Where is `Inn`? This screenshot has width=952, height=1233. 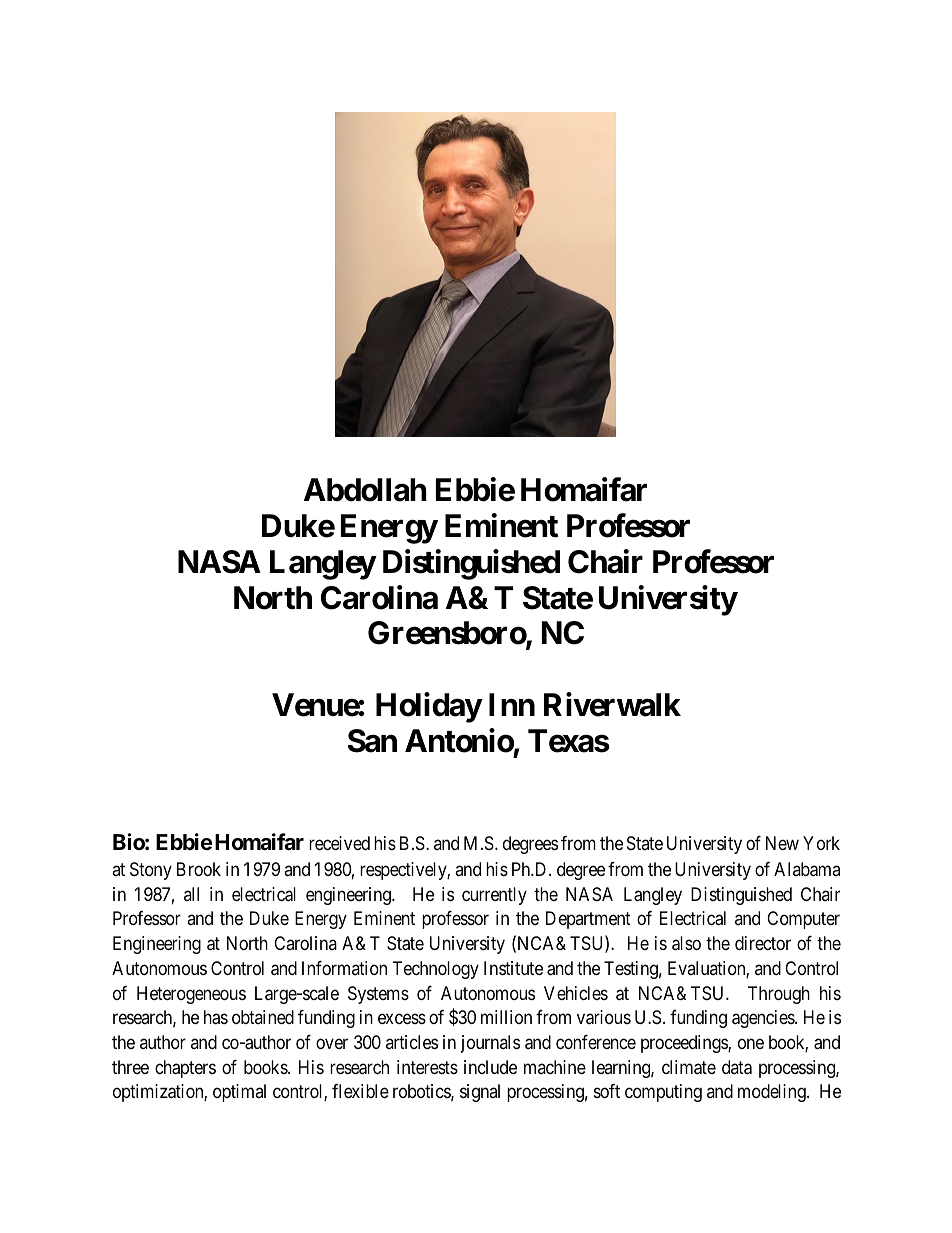
Inn is located at coordinates (512, 704).
